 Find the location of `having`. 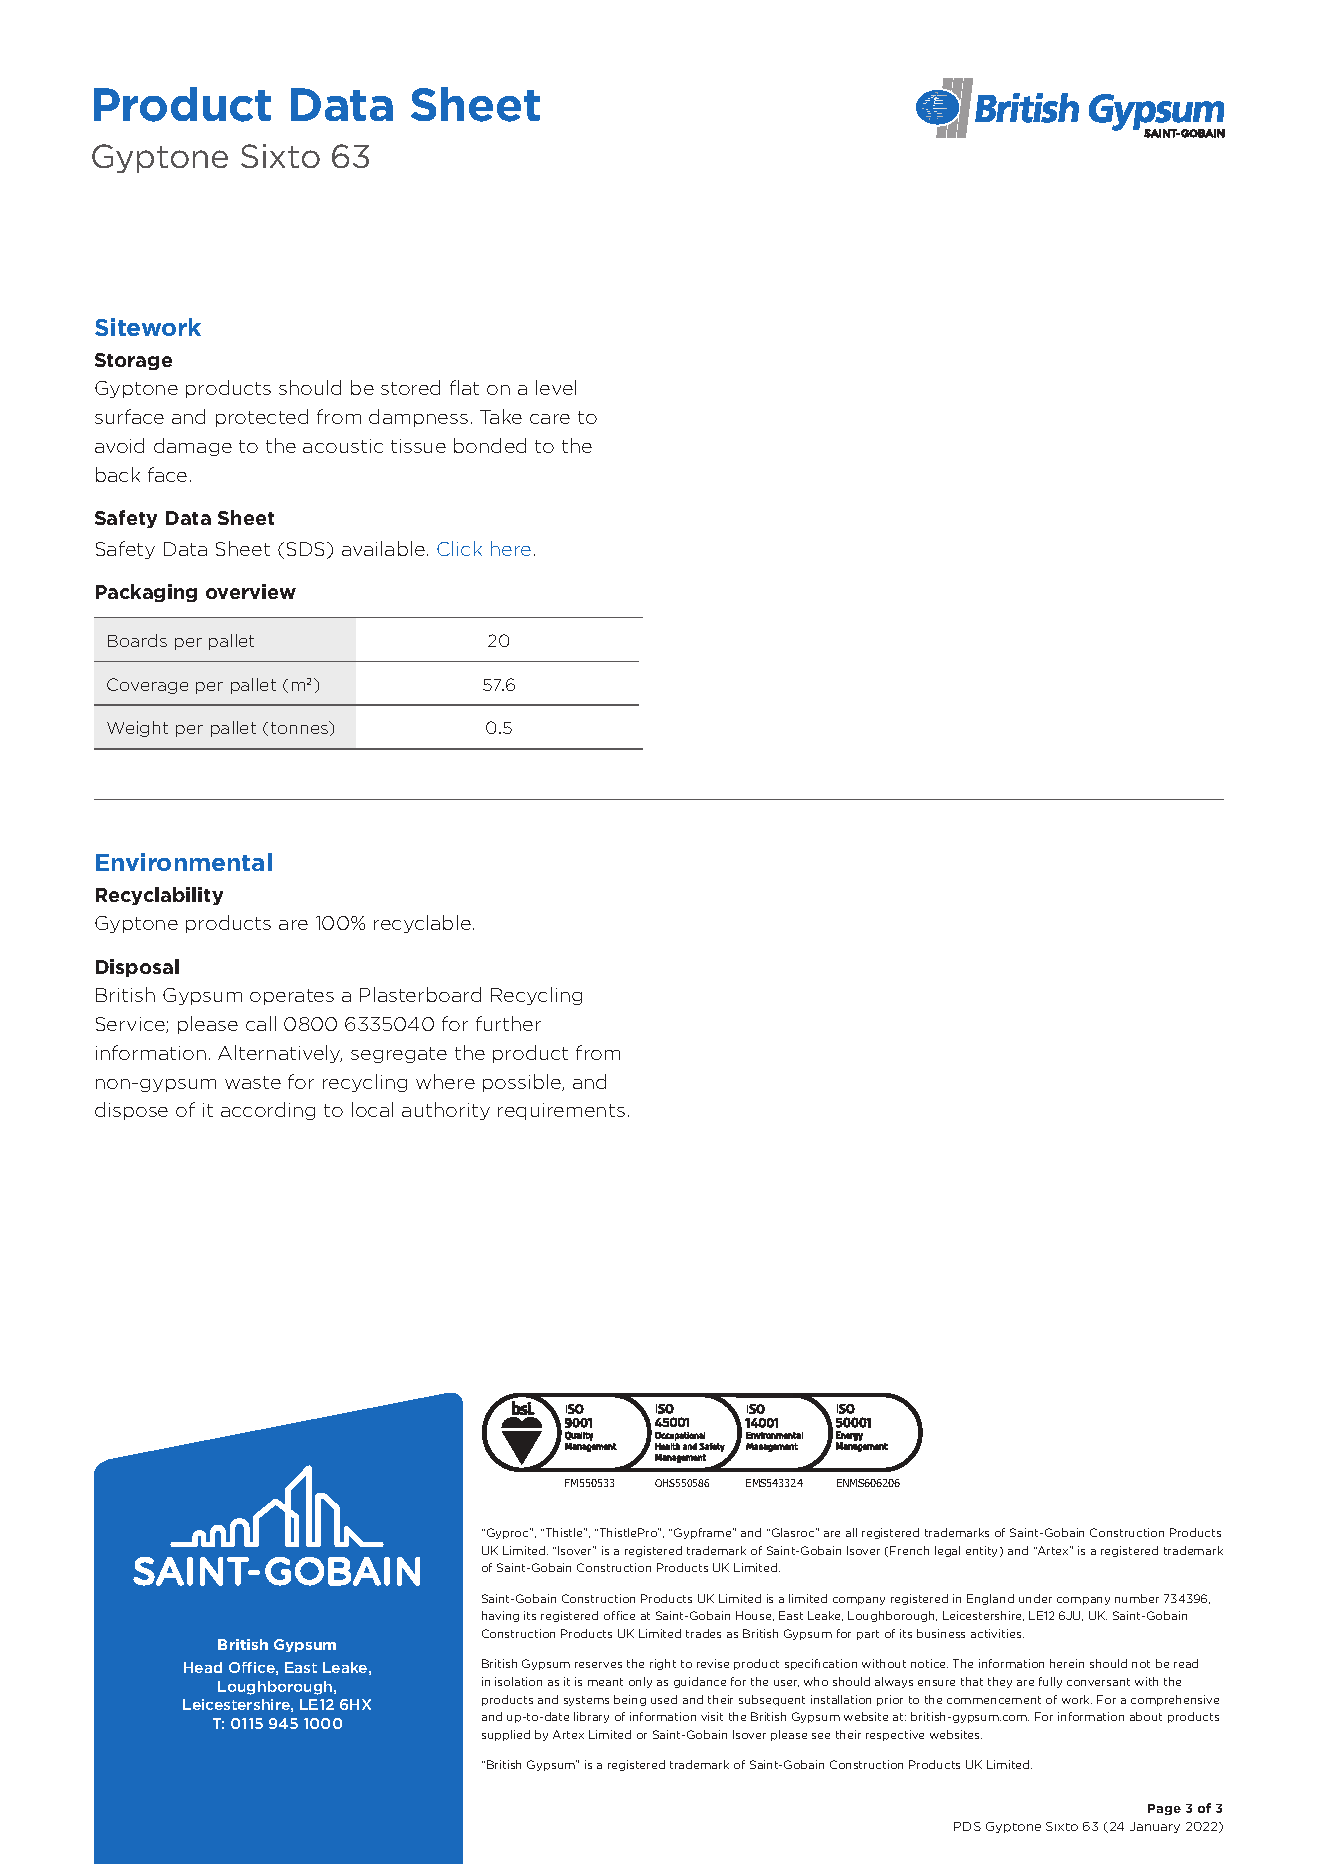

having is located at coordinates (500, 1616).
